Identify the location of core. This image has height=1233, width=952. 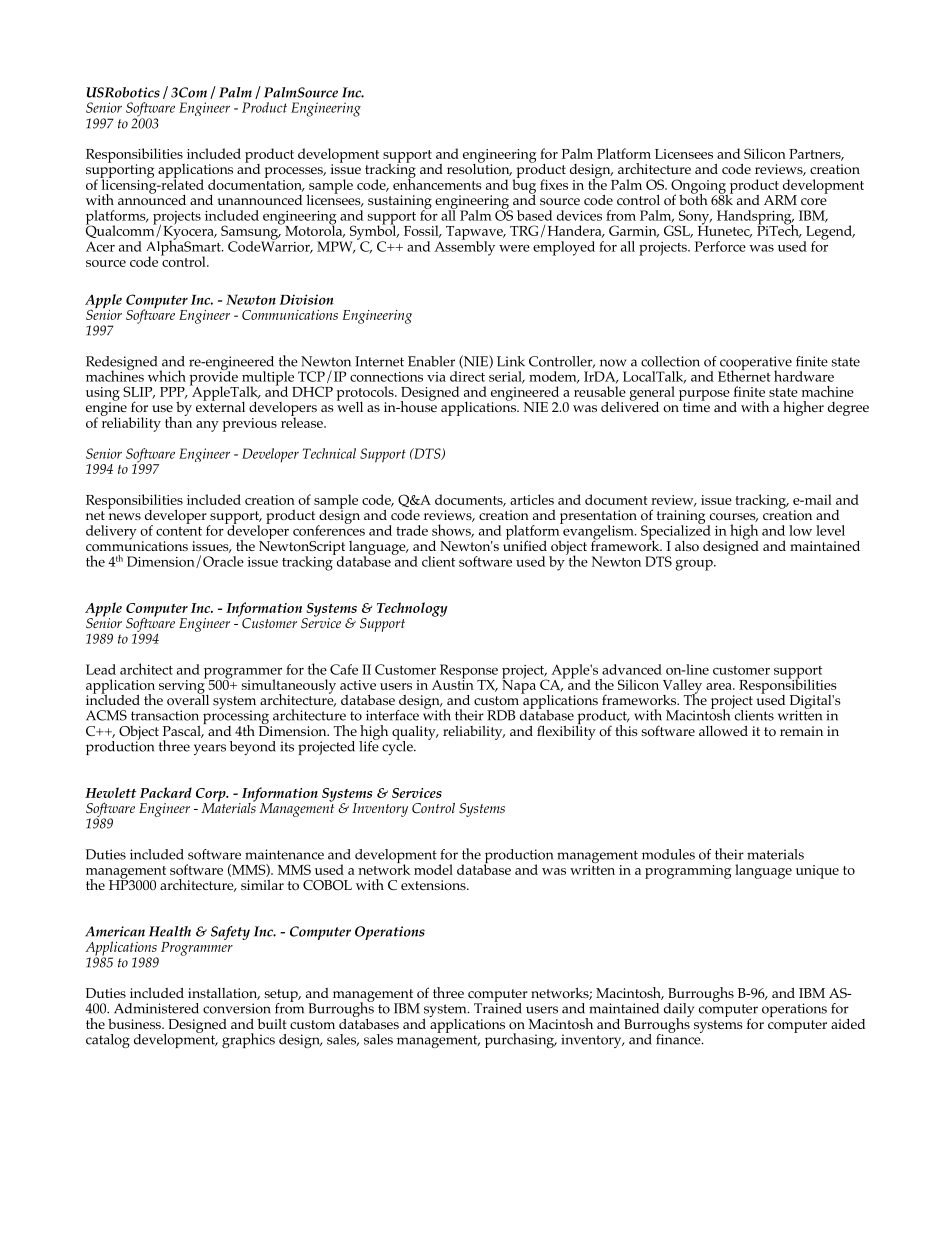
(814, 201).
